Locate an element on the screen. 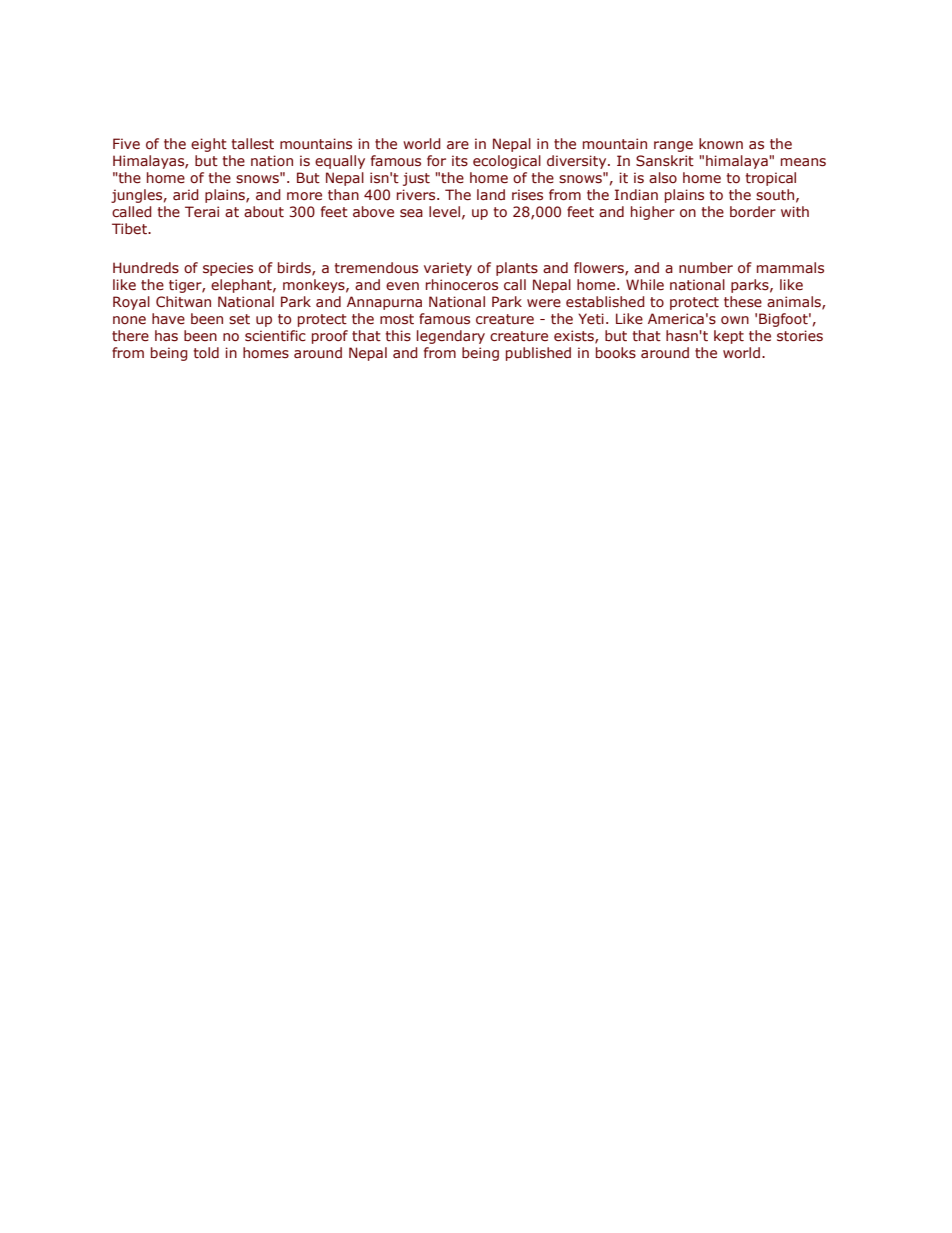 Image resolution: width=952 pixels, height=1233 pixels. legendary is located at coordinates (451, 337).
